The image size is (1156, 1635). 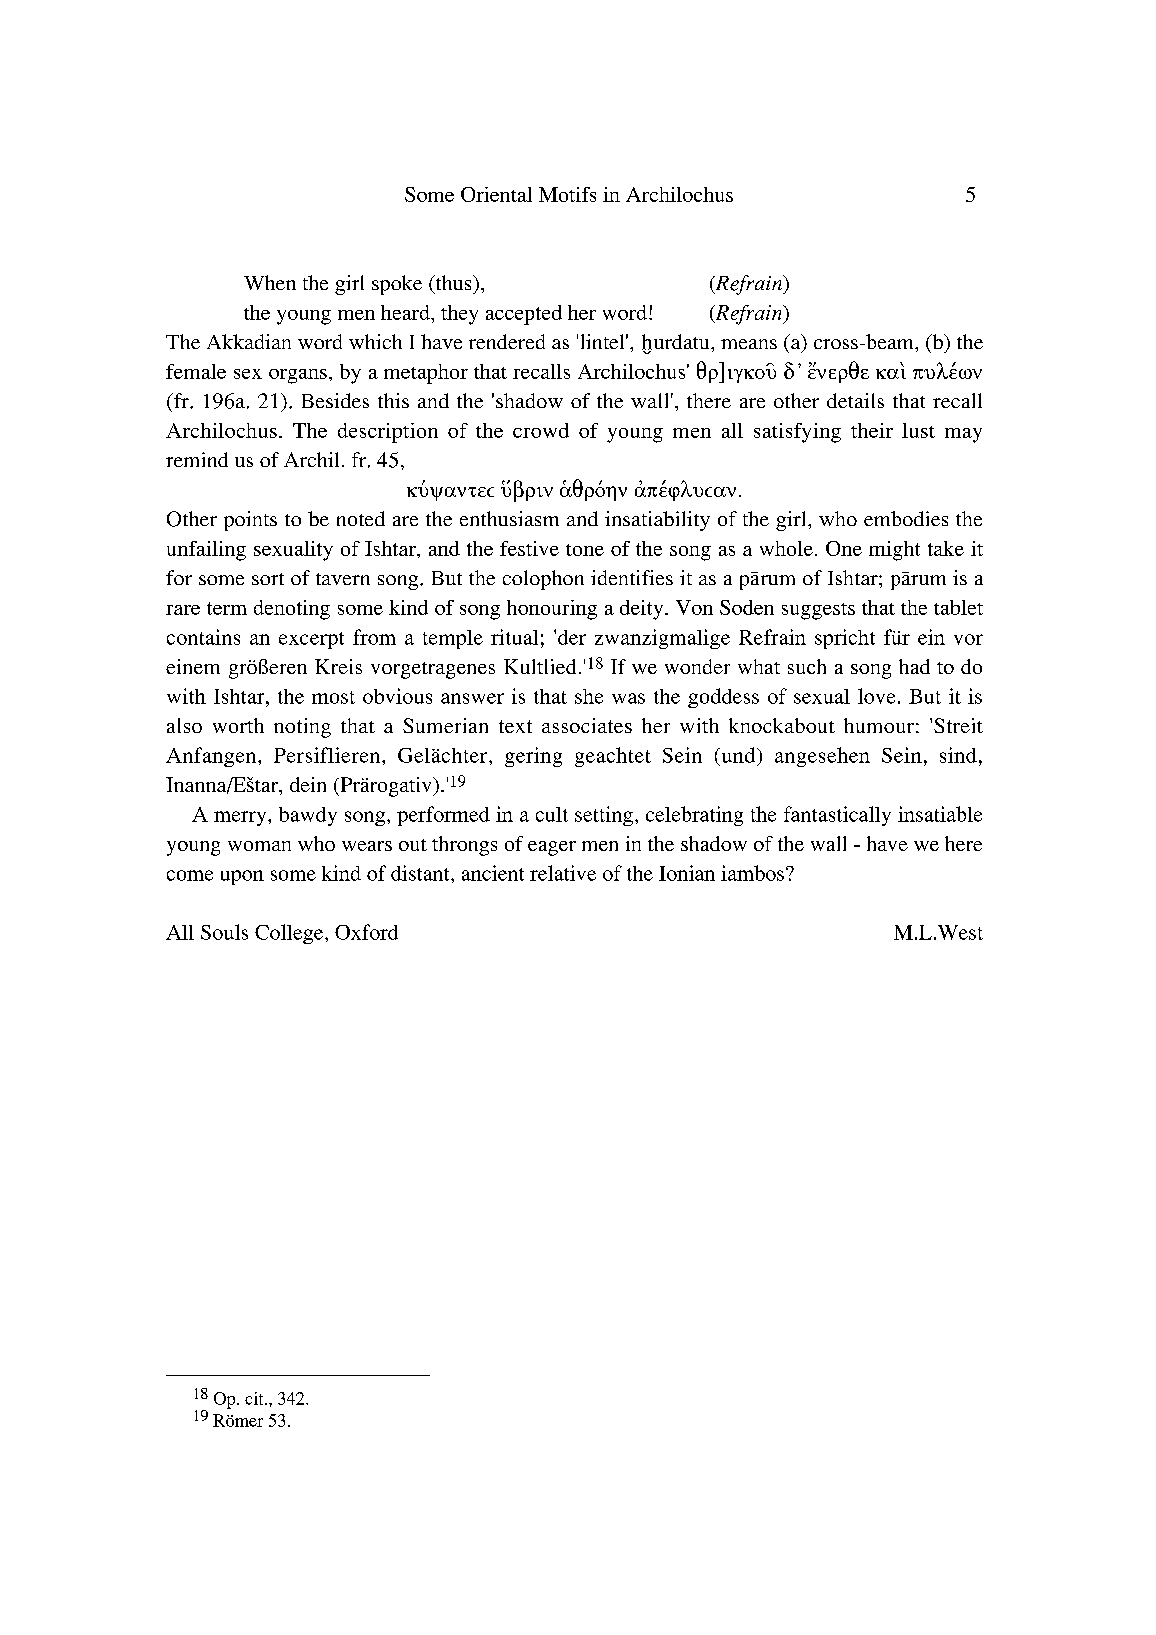 What do you see at coordinates (567, 194) in the document?
I see `Motifs` at bounding box center [567, 194].
